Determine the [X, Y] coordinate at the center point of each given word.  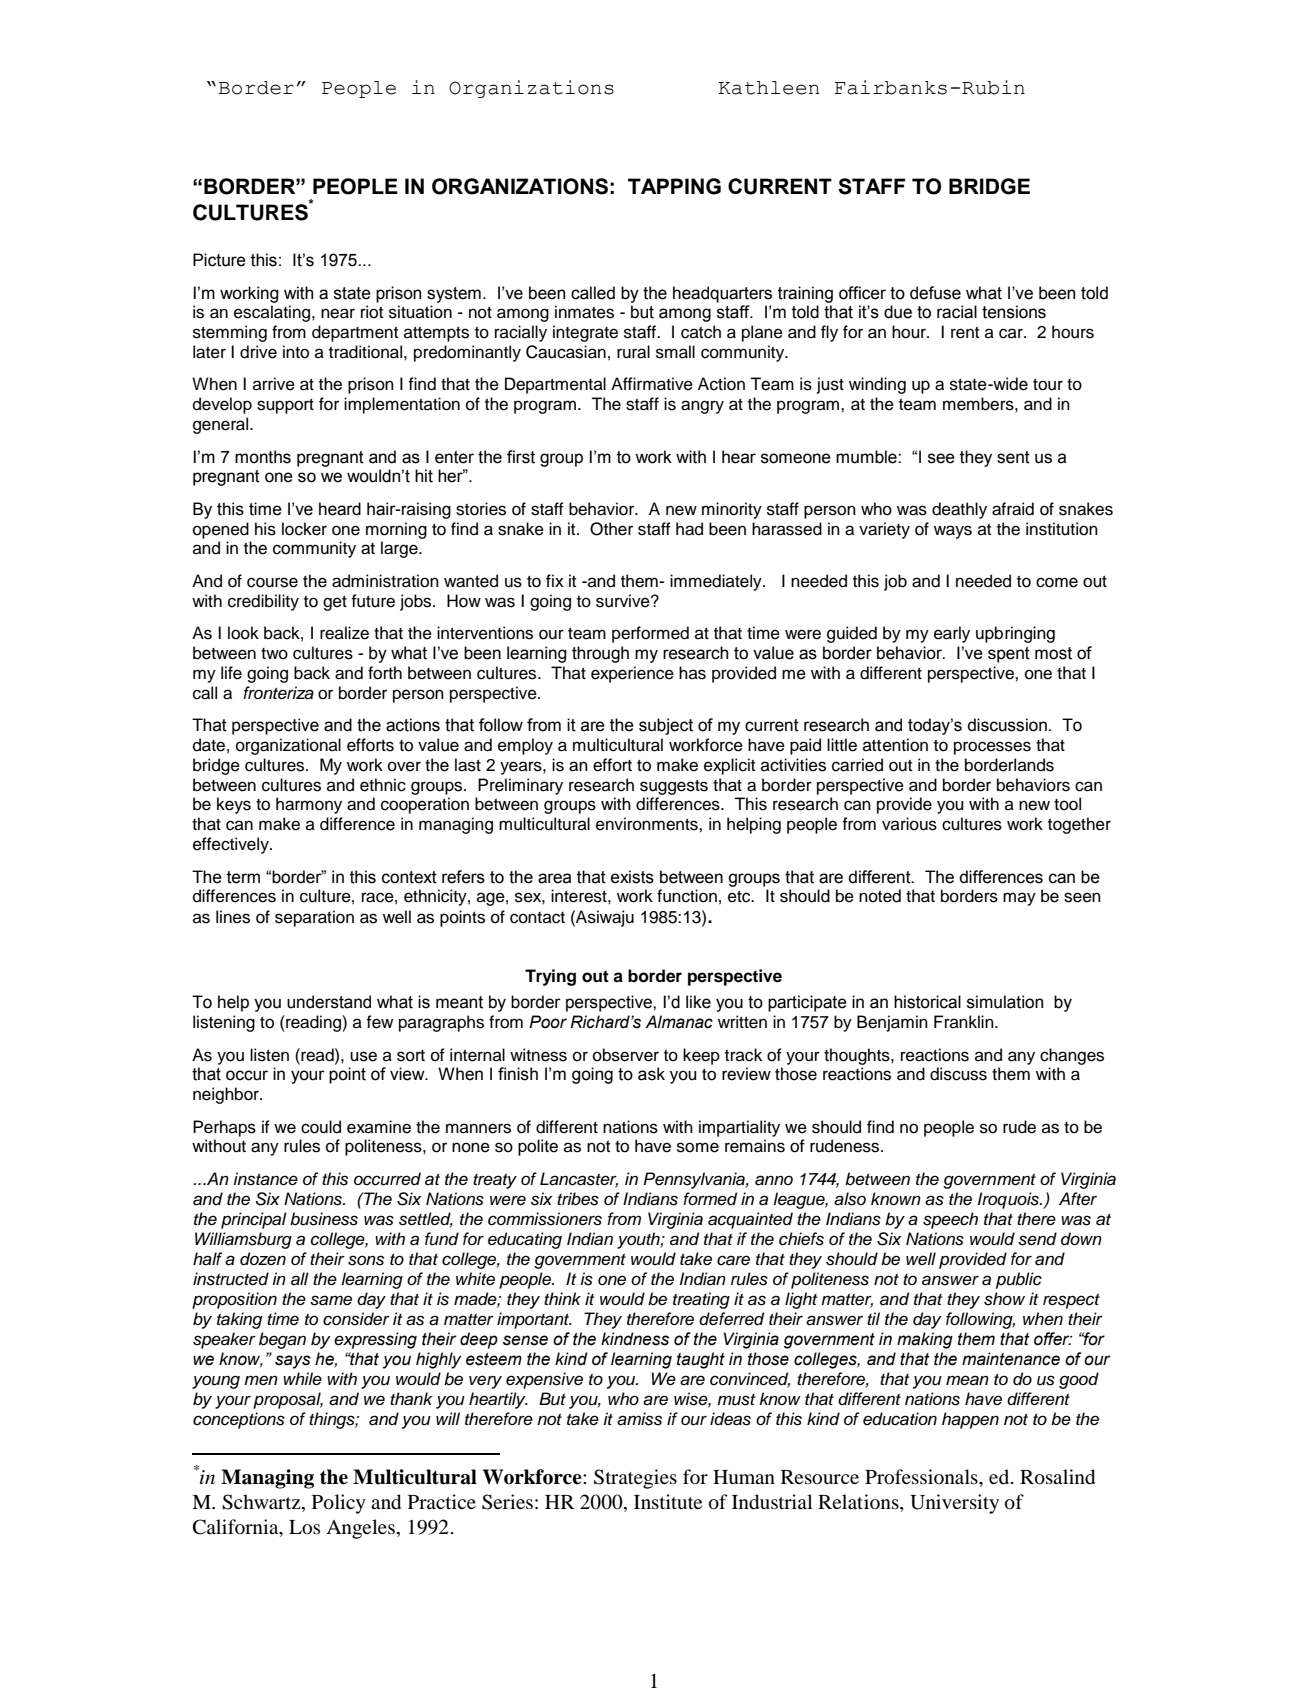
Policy [339, 1504]
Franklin [965, 1021]
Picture [219, 260]
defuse [935, 293]
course [272, 582]
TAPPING [674, 186]
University [954, 1504]
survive [624, 601]
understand [329, 1002]
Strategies [635, 1479]
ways [953, 532]
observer [626, 1055]
